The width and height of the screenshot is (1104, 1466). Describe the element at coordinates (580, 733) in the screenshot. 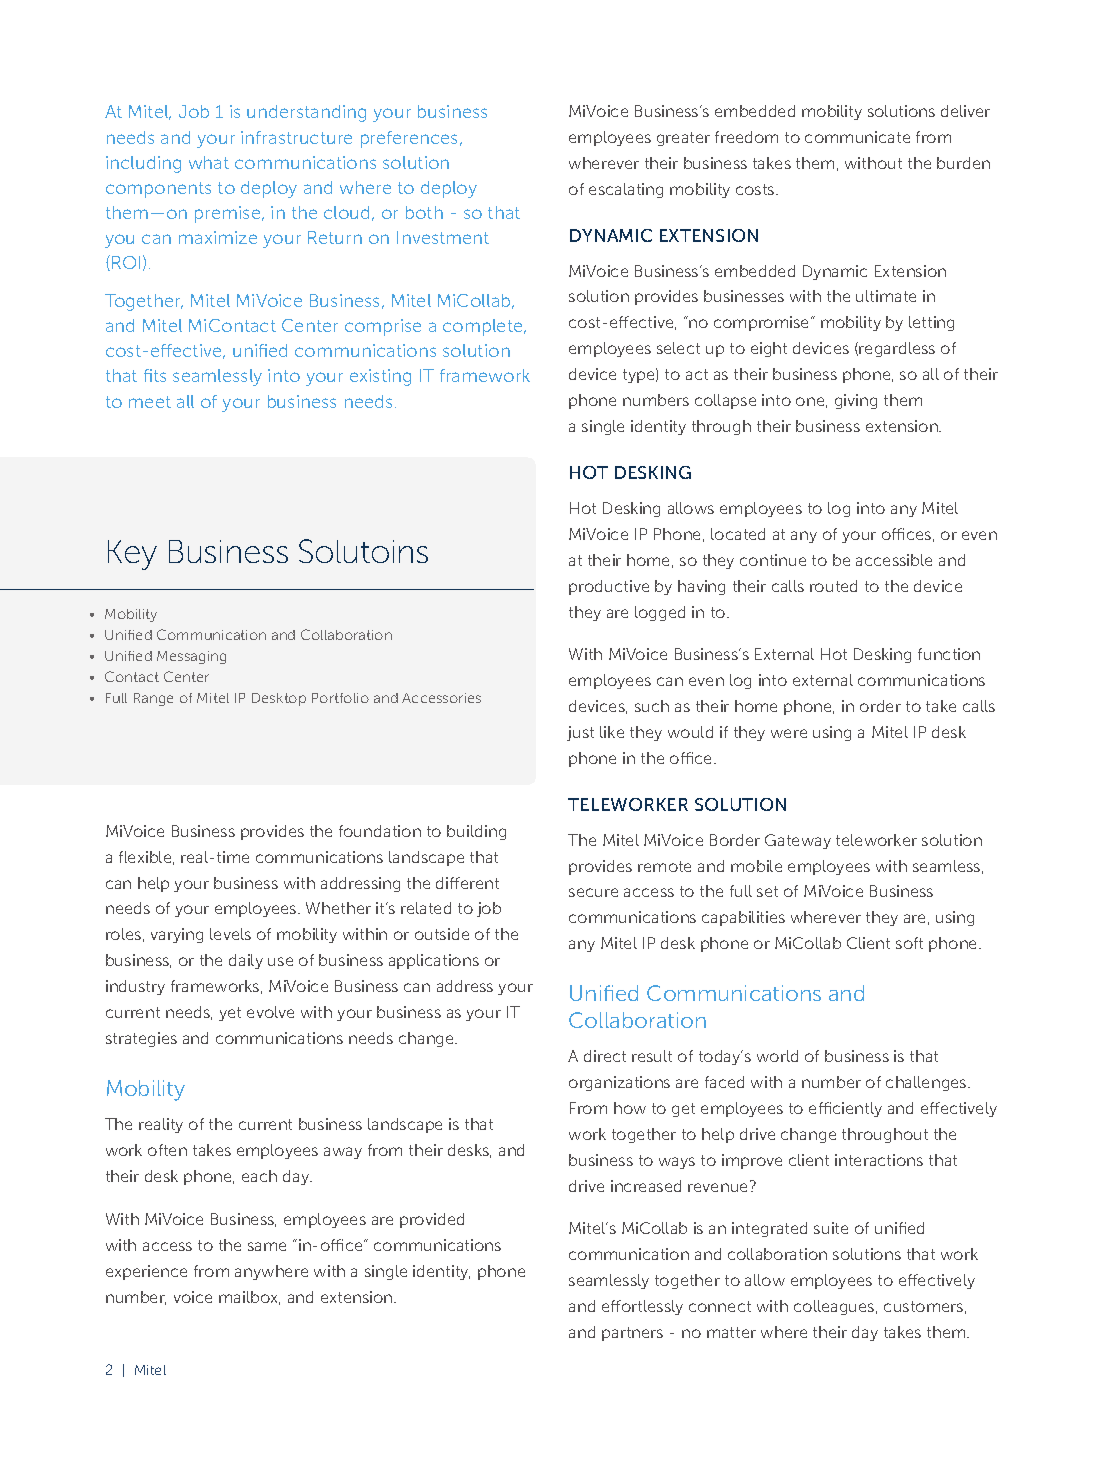

I see `just` at that location.
